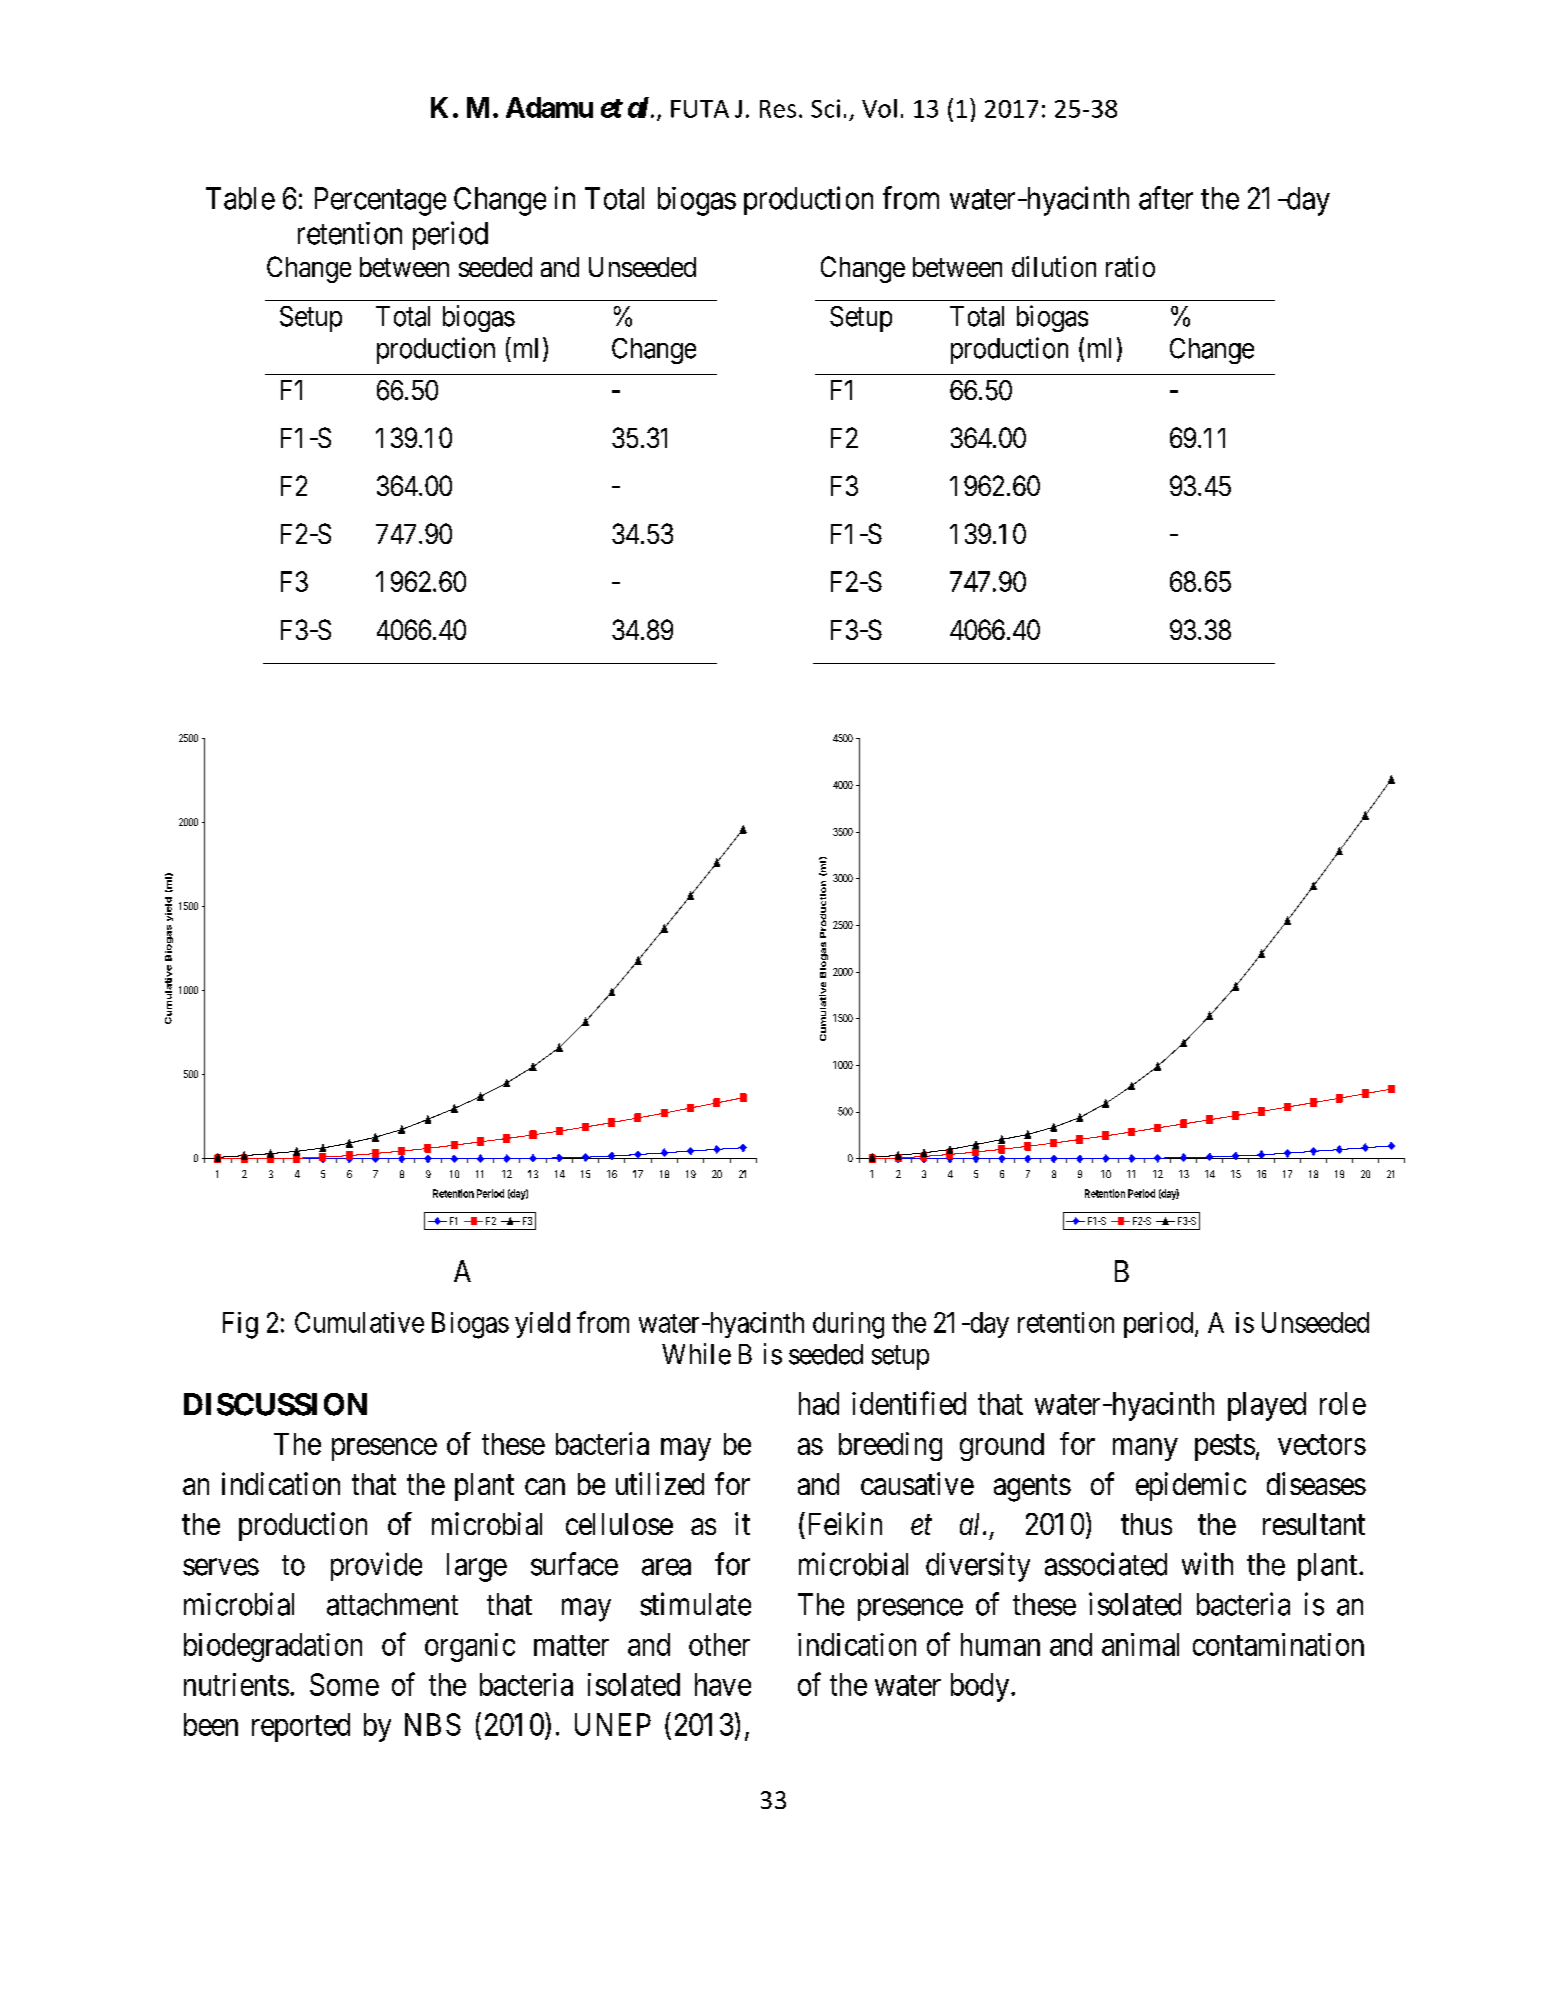 This document has width=1547, height=2002. What do you see at coordinates (825, 108) in the document?
I see `Sci` at bounding box center [825, 108].
